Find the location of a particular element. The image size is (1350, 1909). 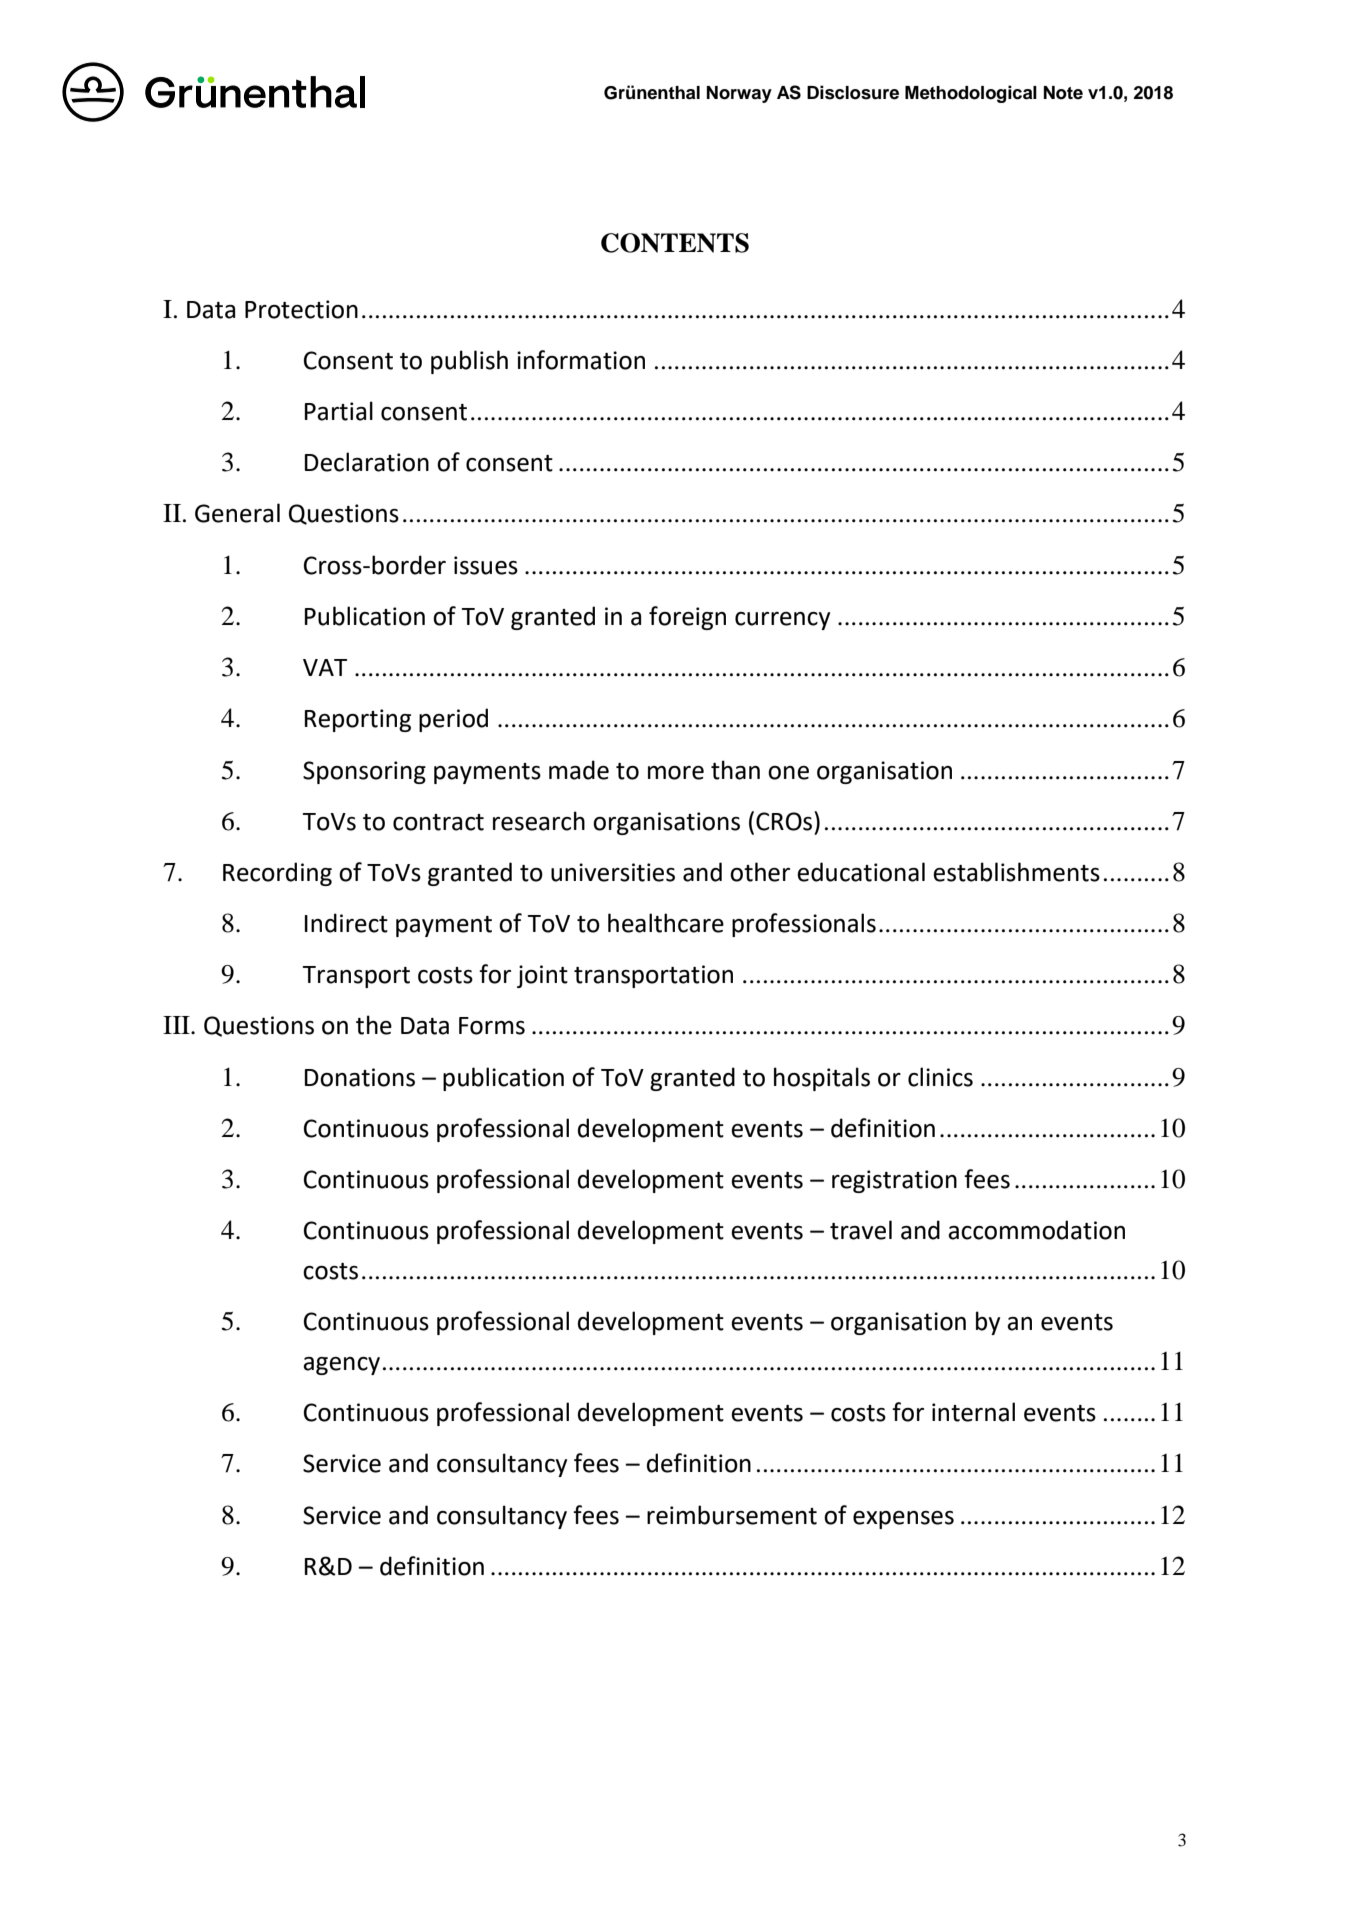

reimbursement is located at coordinates (732, 1515).
